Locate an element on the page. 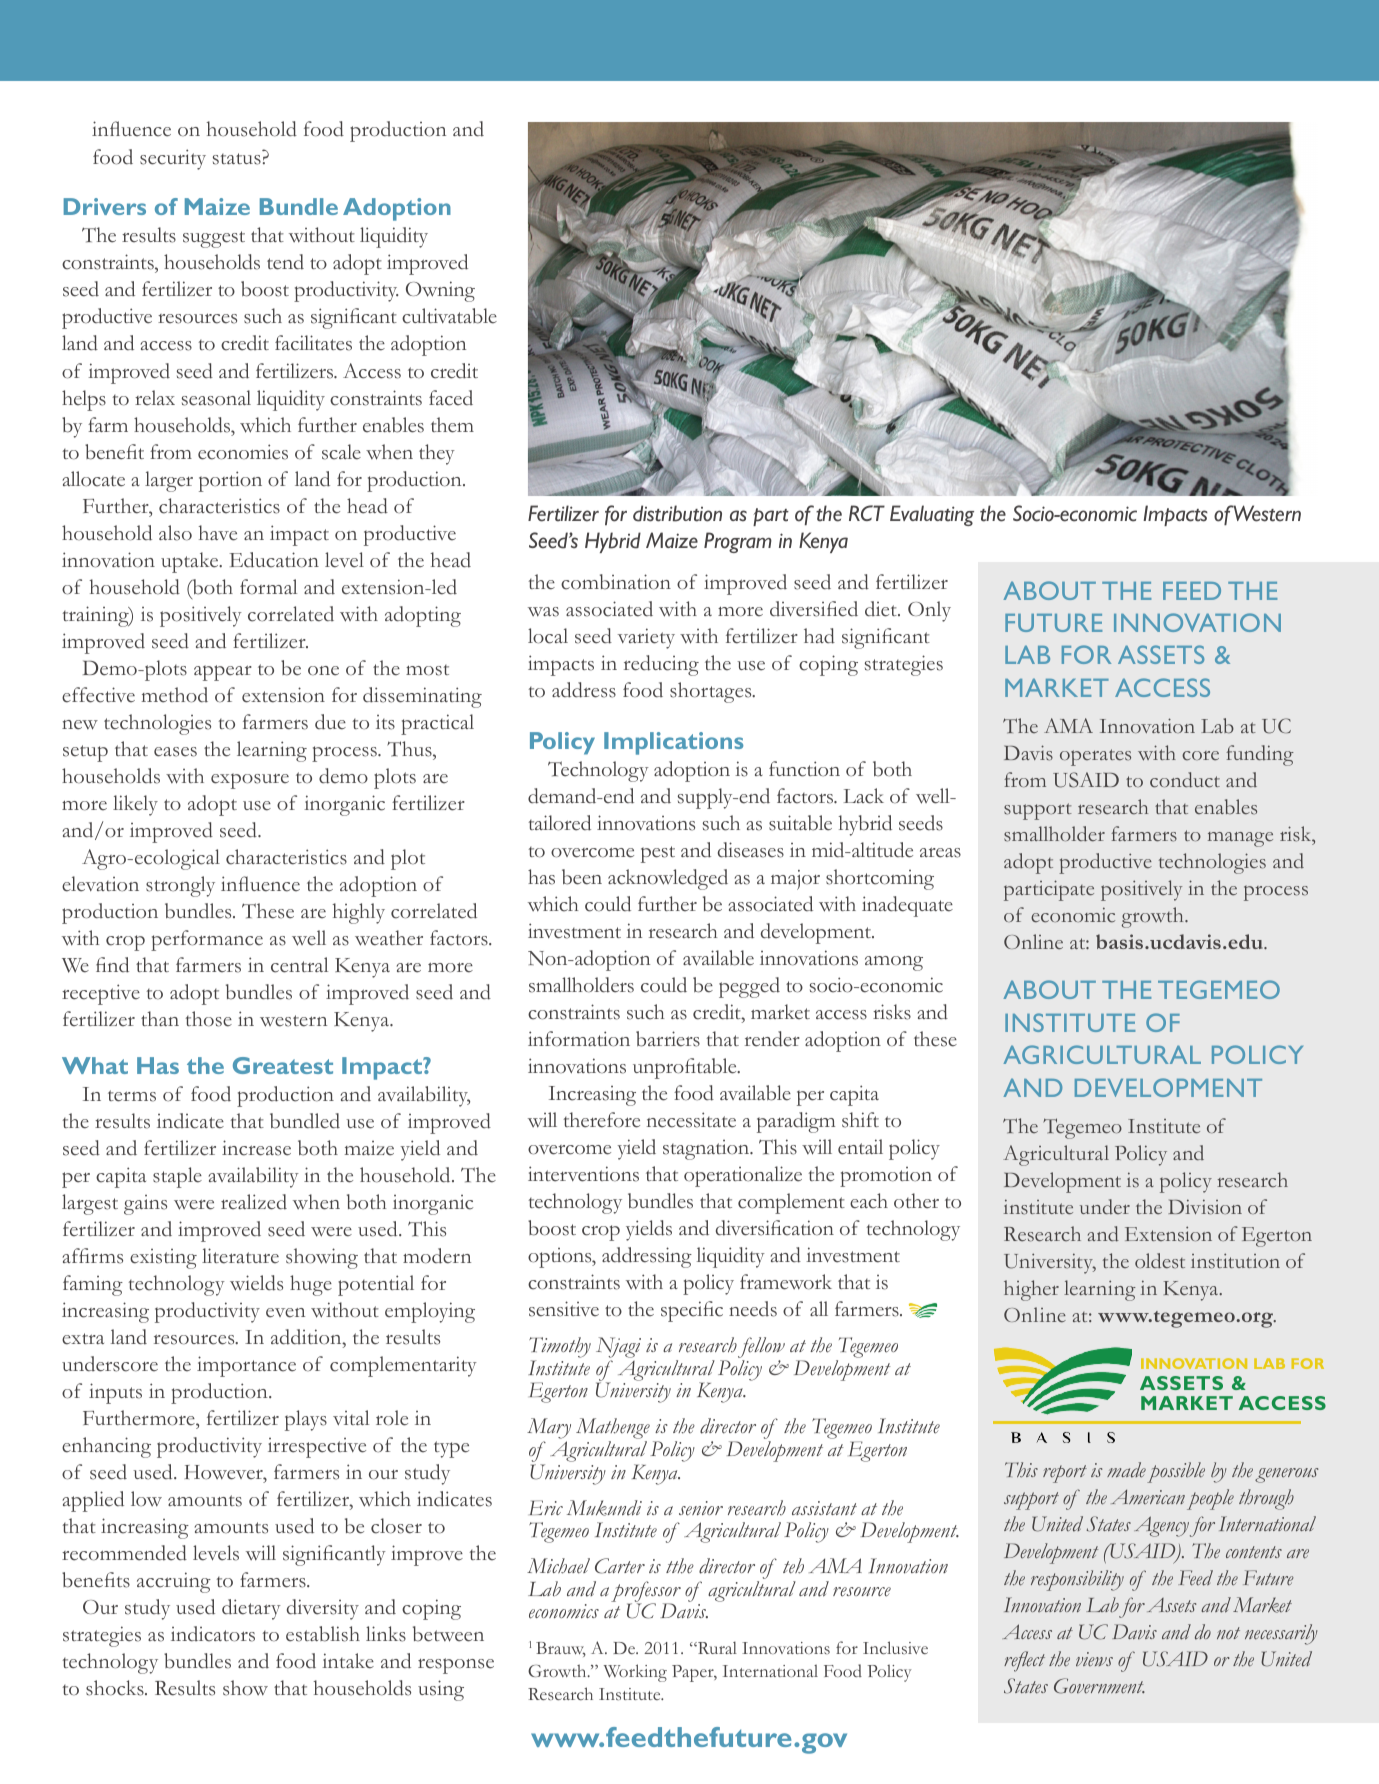 Image resolution: width=1379 pixels, height=1784 pixels. stagnation is located at coordinates (707, 1150).
